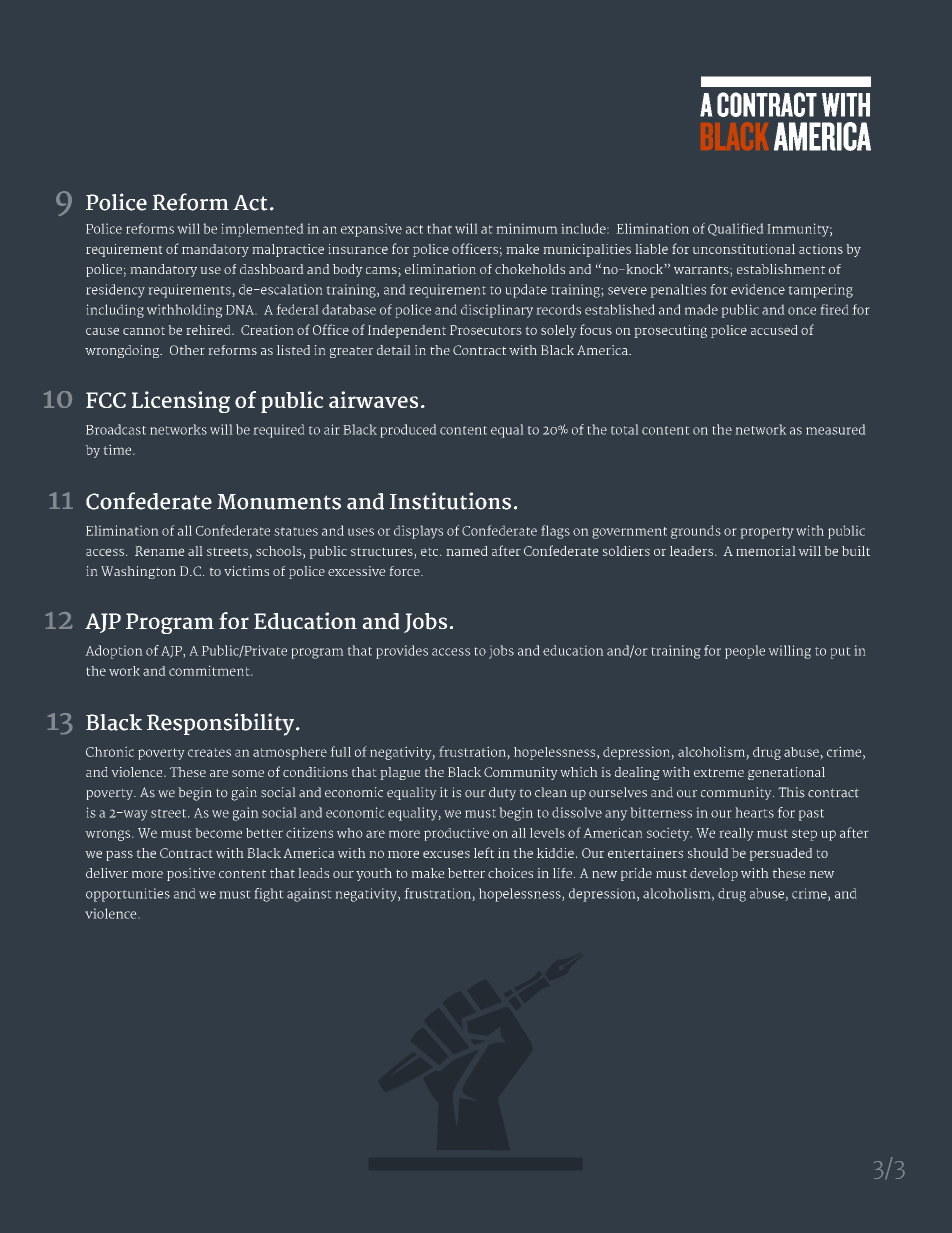 The image size is (952, 1233). I want to click on unconstitutional, so click(744, 249).
